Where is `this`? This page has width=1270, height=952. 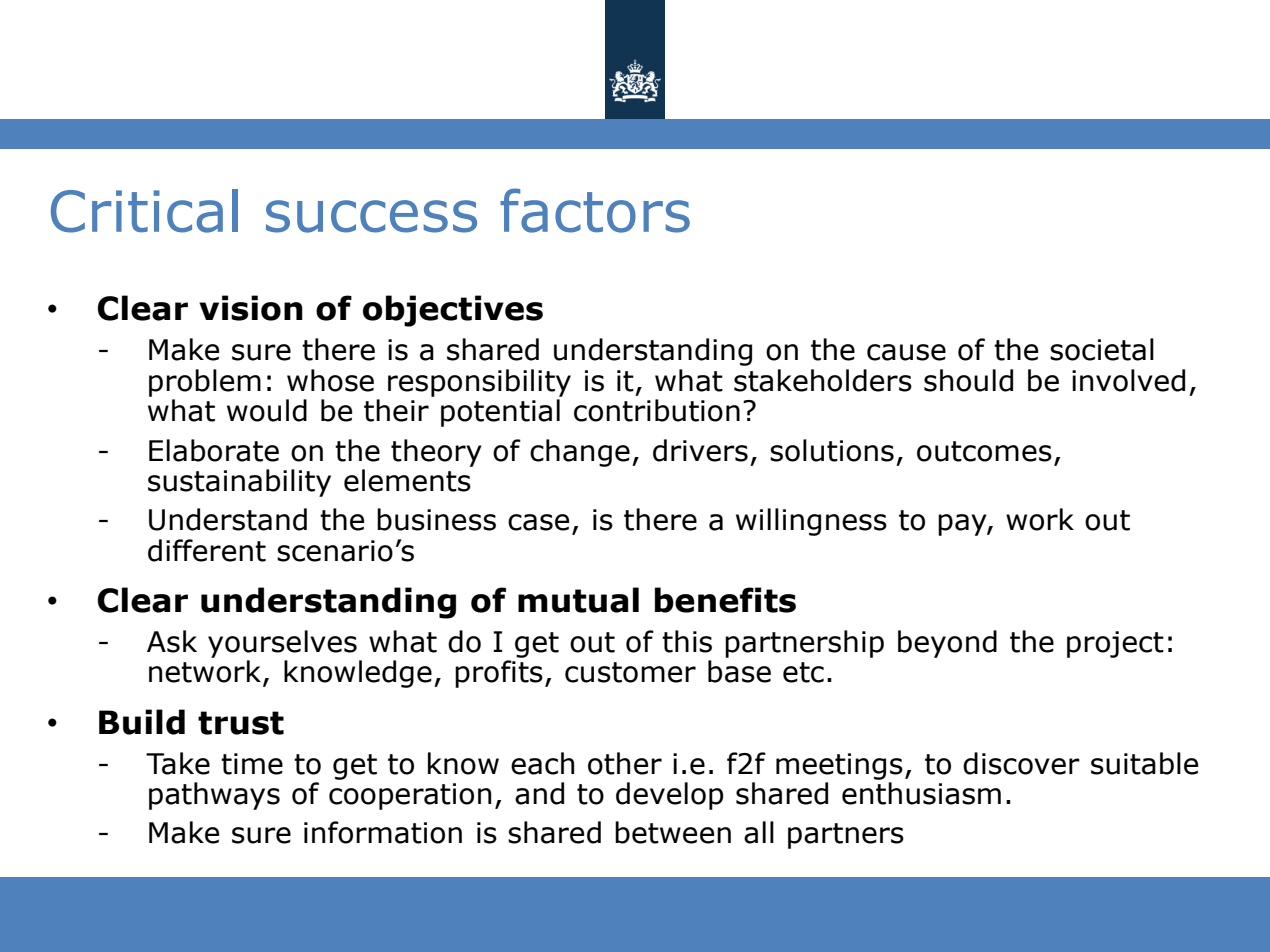 this is located at coordinates (687, 641).
